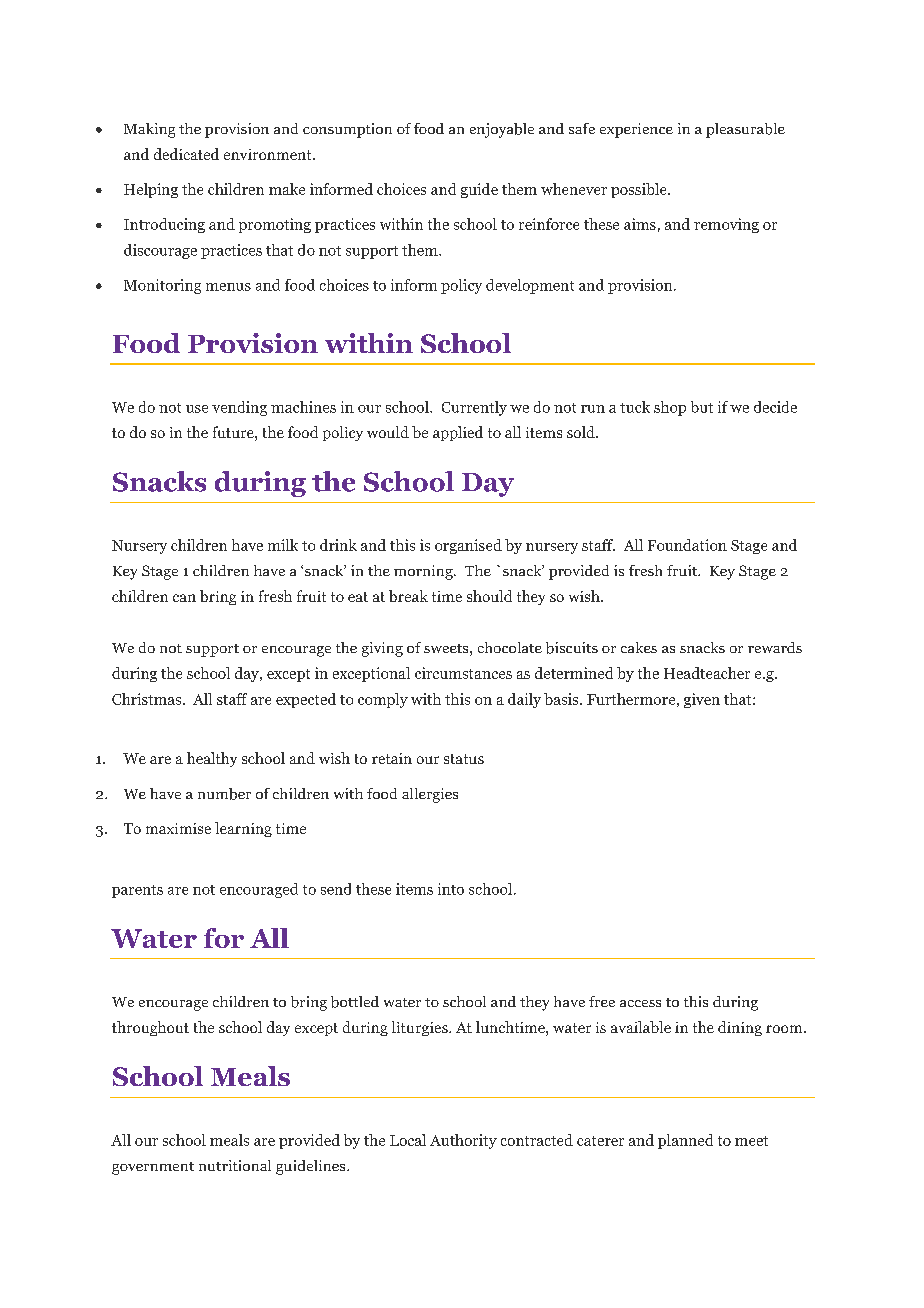  I want to click on can, so click(184, 598).
